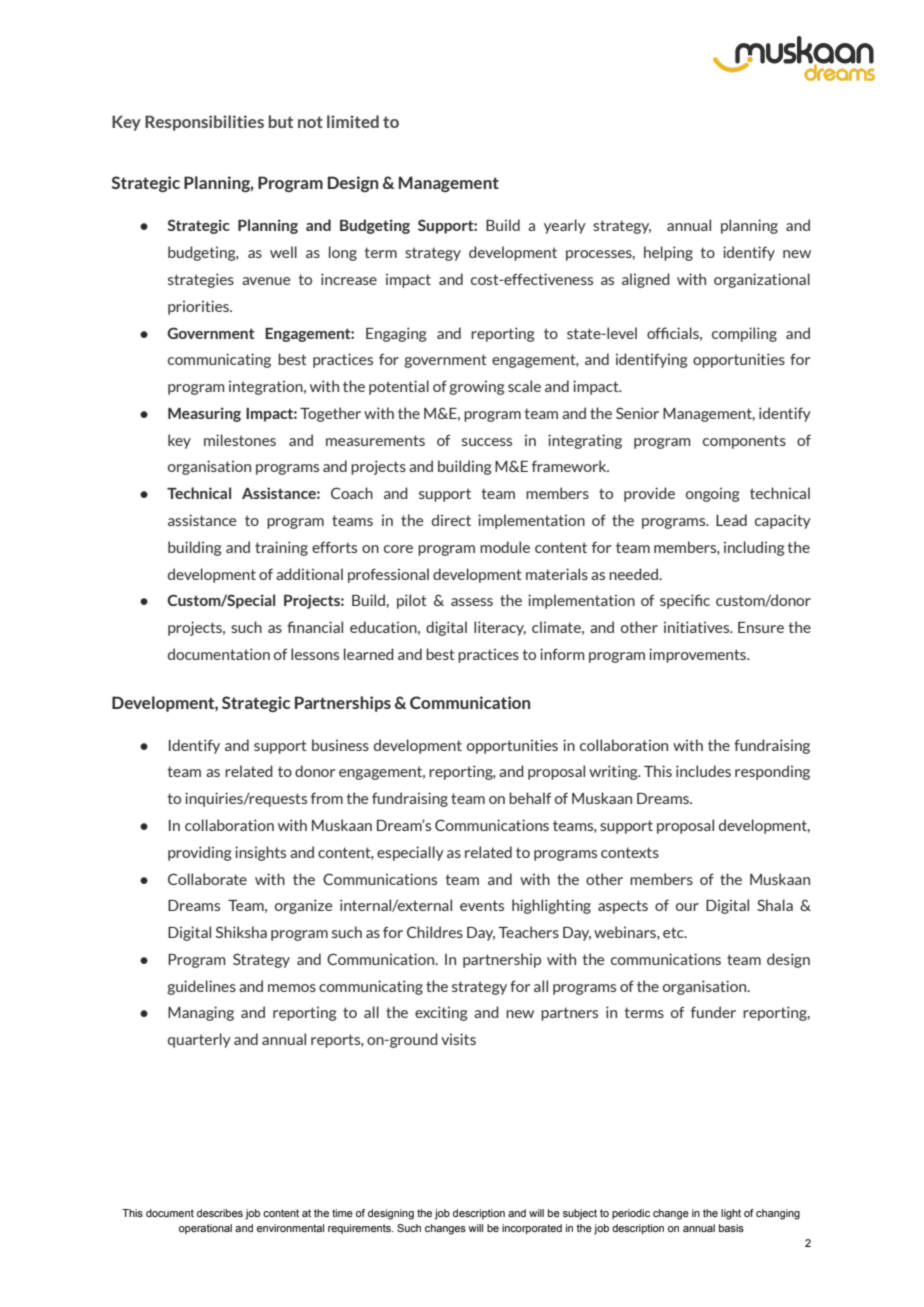  What do you see at coordinates (532, 1229) in the screenshot?
I see `incorporated` at bounding box center [532, 1229].
